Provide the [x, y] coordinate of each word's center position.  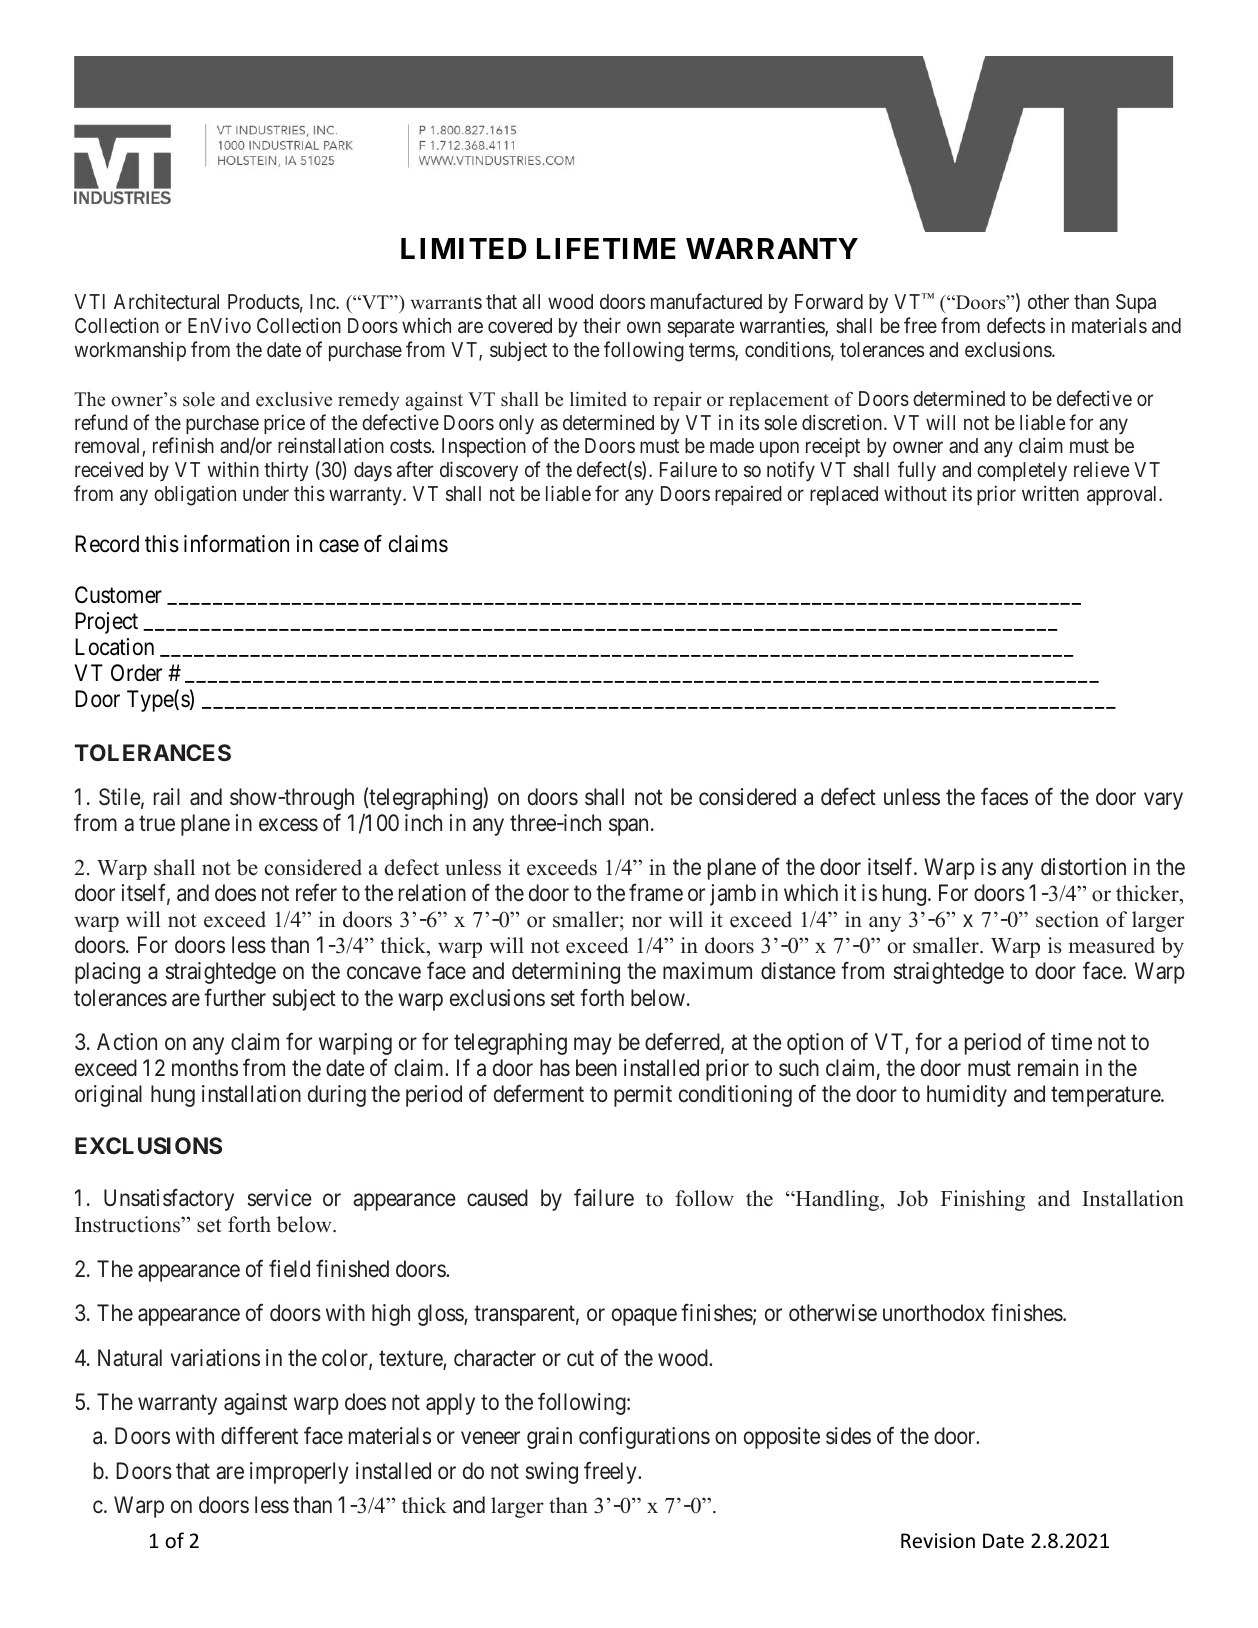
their [602, 325]
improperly [299, 1473]
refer [316, 893]
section [1067, 919]
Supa [1136, 303]
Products [264, 301]
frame [656, 893]
